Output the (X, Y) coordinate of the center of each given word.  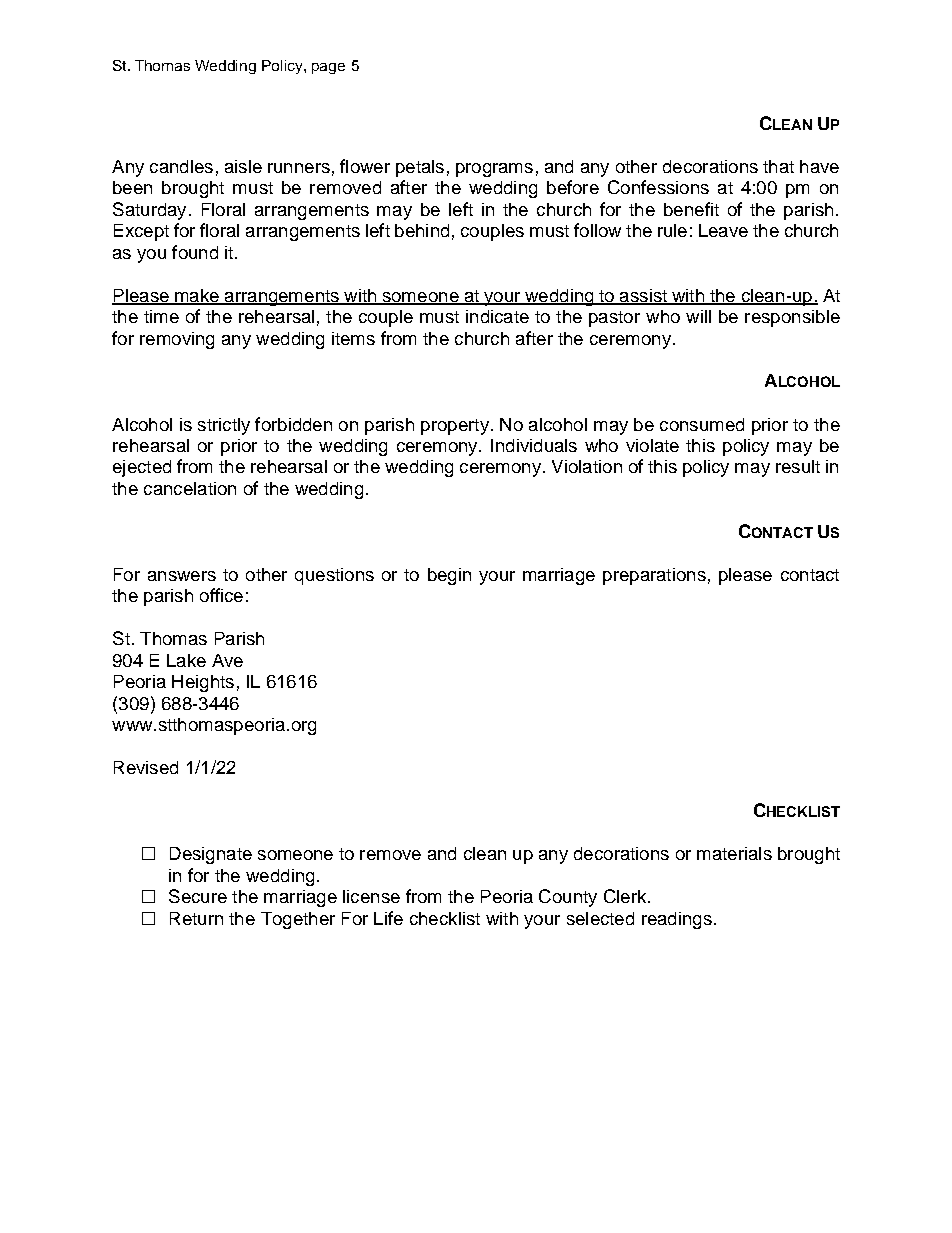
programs (494, 170)
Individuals (534, 445)
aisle (243, 166)
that (778, 166)
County (568, 898)
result (798, 466)
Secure (198, 896)
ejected (142, 468)
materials (734, 853)
